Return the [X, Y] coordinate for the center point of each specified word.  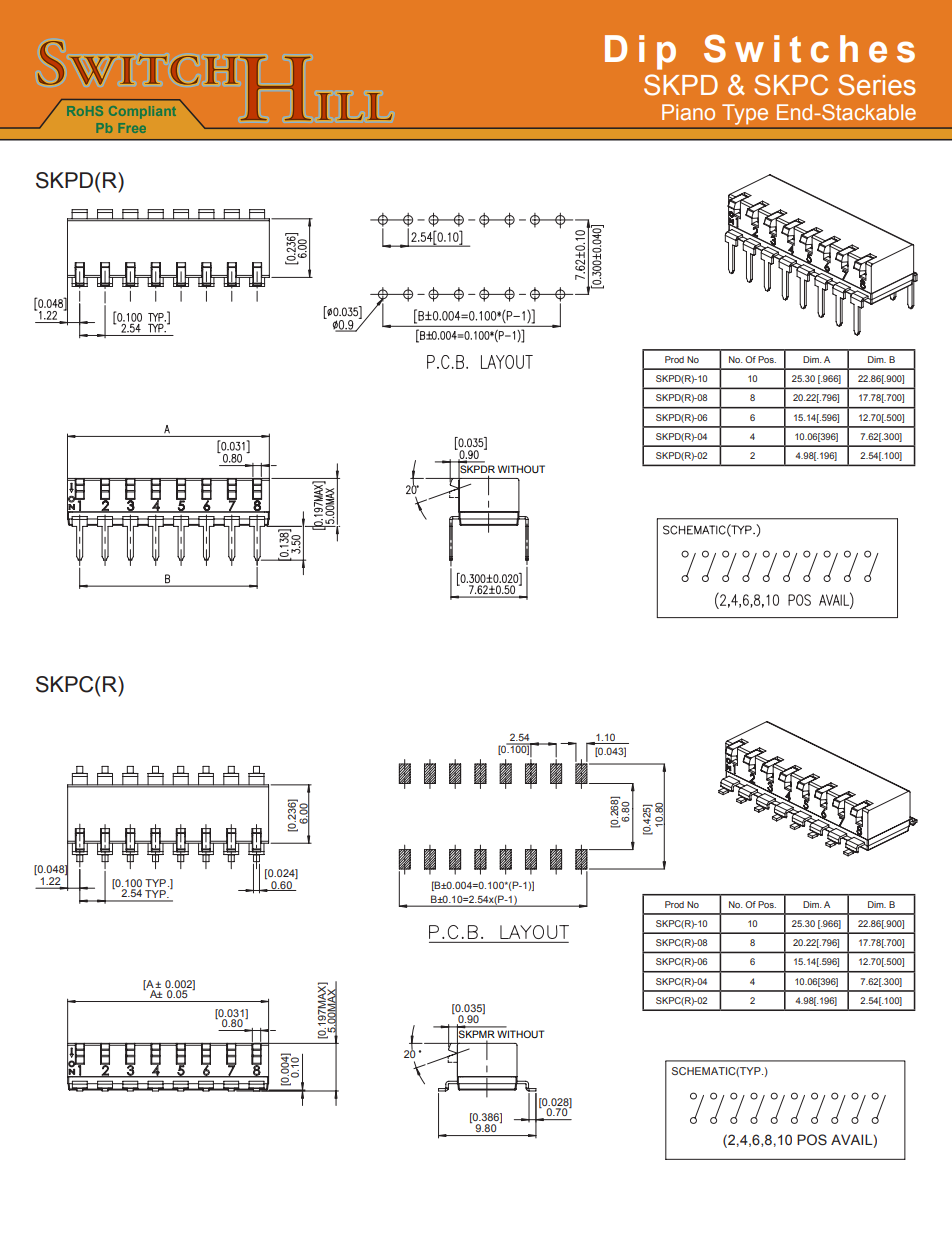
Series [877, 85]
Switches [809, 48]
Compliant [142, 112]
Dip [640, 52]
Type [745, 114]
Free [132, 128]
